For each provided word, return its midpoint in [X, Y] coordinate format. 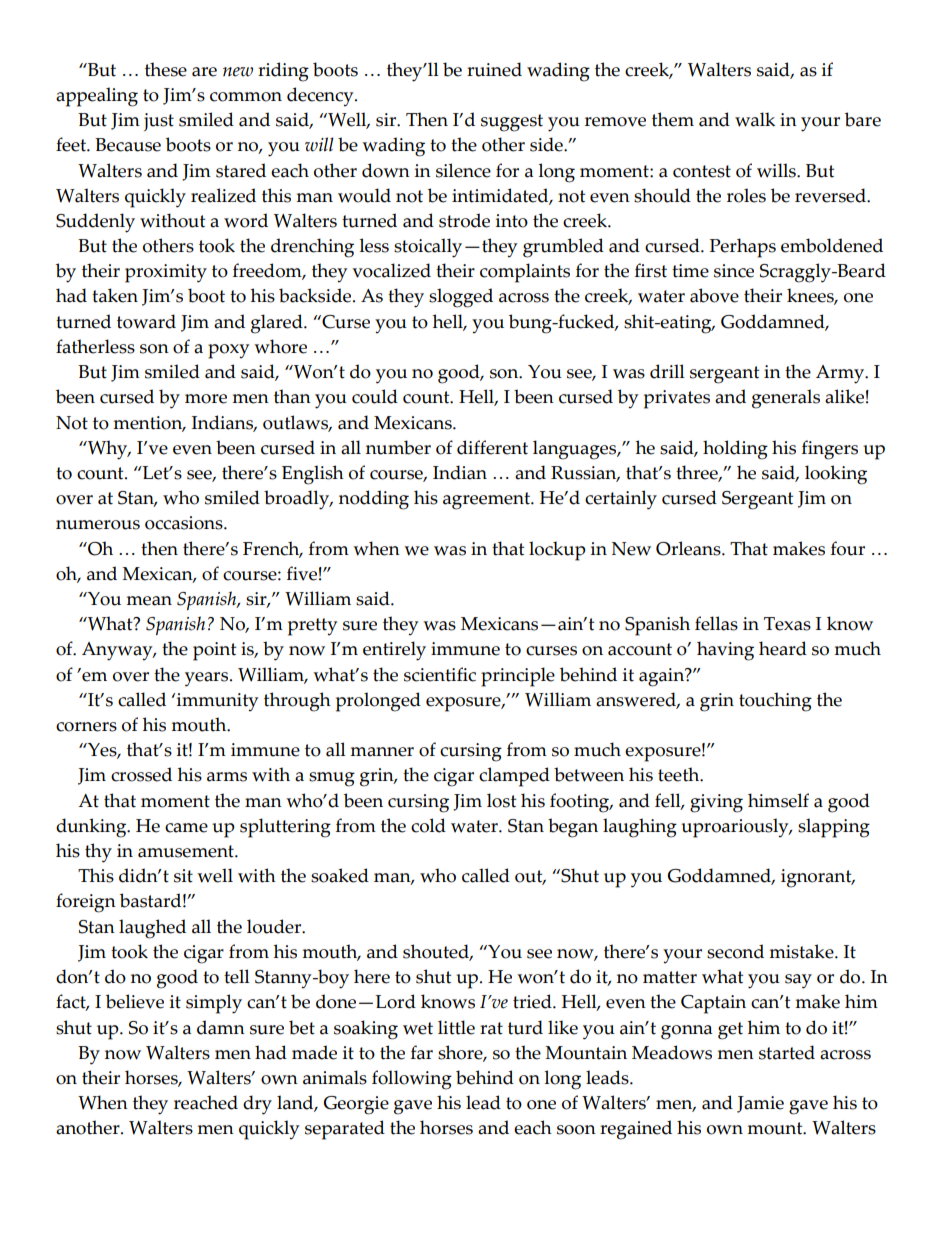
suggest [512, 123]
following [412, 1080]
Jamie [760, 1104]
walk [755, 119]
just [159, 122]
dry [257, 1105]
